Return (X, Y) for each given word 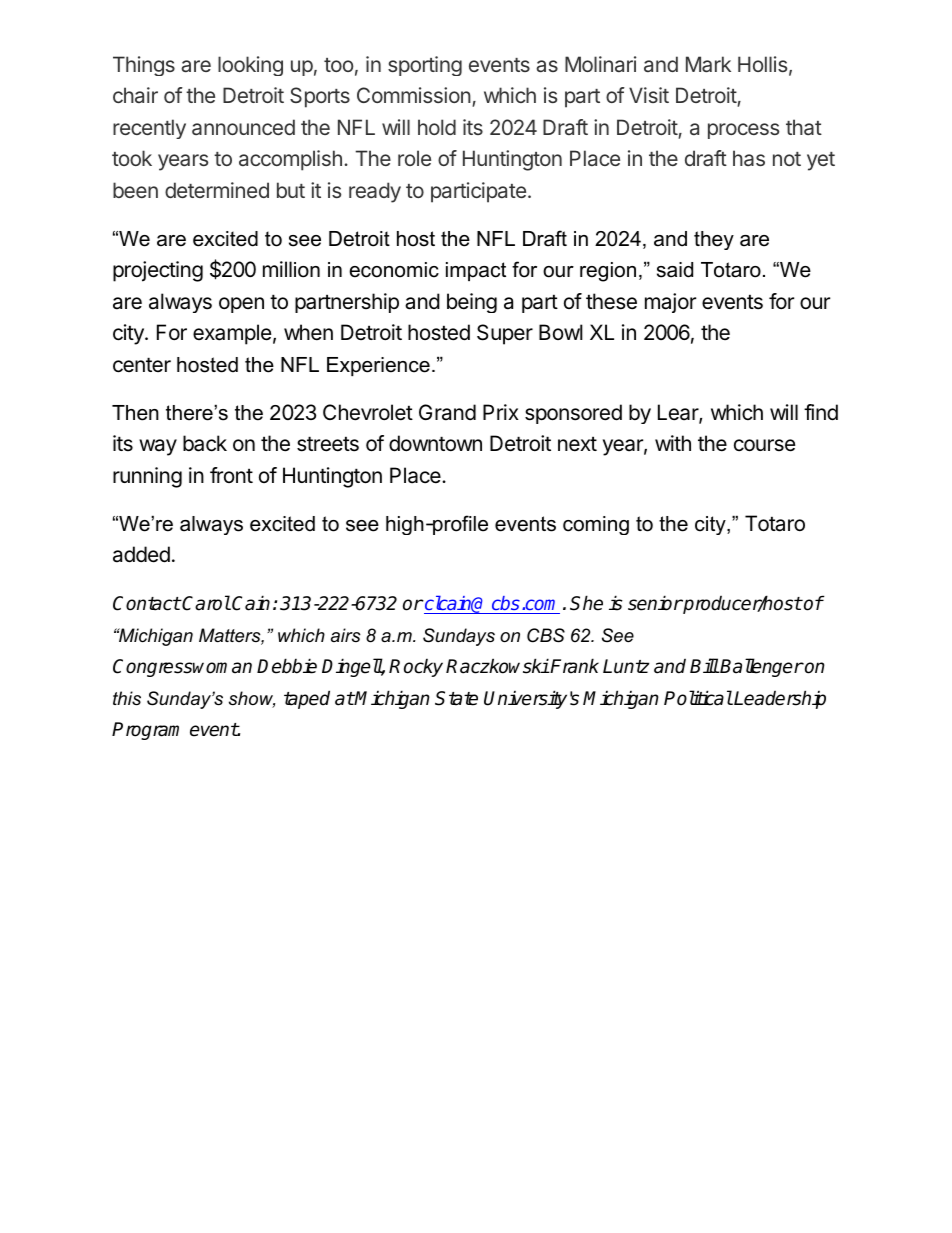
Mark (708, 64)
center (142, 365)
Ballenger (761, 667)
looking (250, 66)
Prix (501, 412)
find (821, 412)
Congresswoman (182, 668)
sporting (425, 66)
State (456, 698)
